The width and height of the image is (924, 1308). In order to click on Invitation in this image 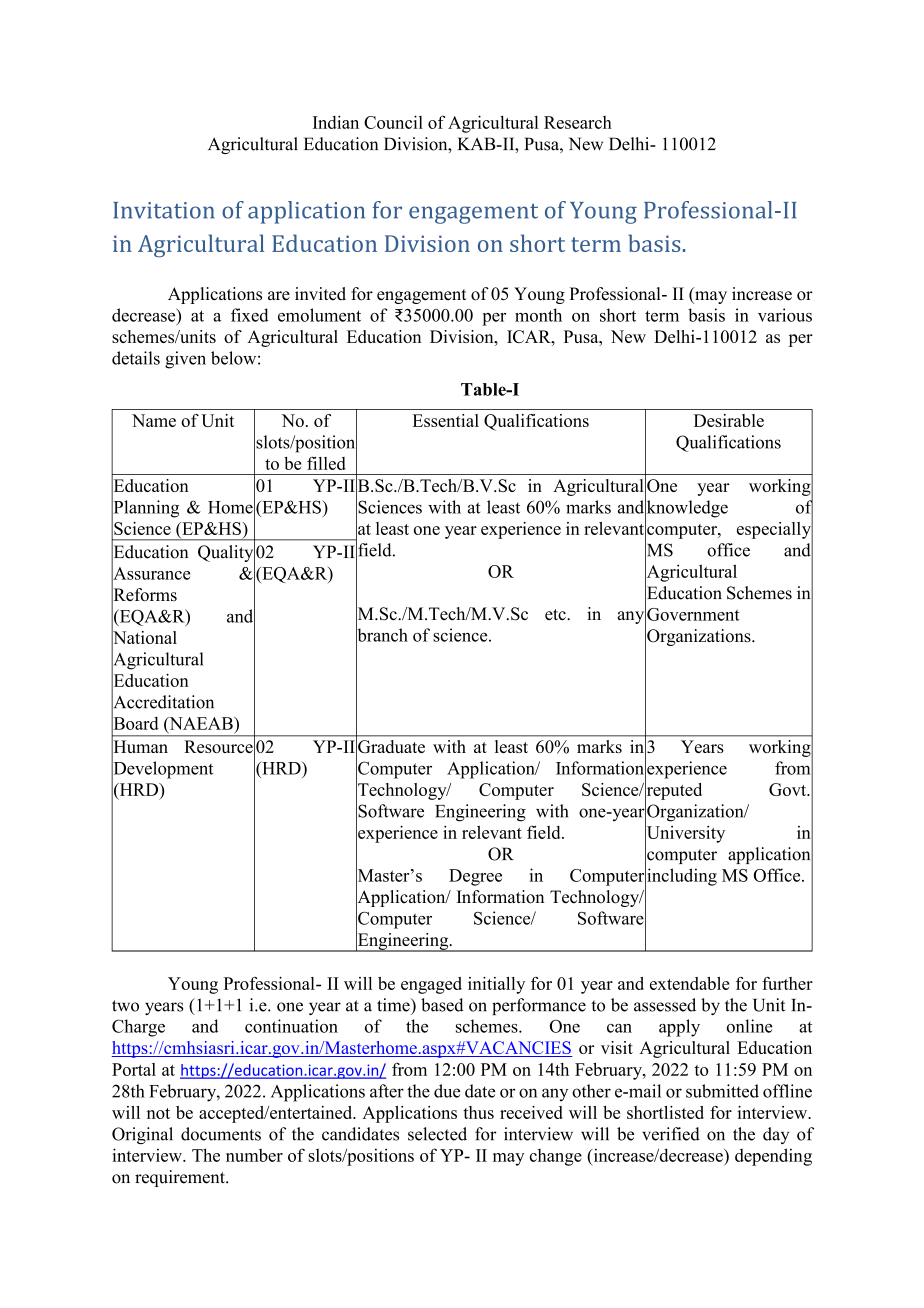, I will do `click(164, 210)`.
